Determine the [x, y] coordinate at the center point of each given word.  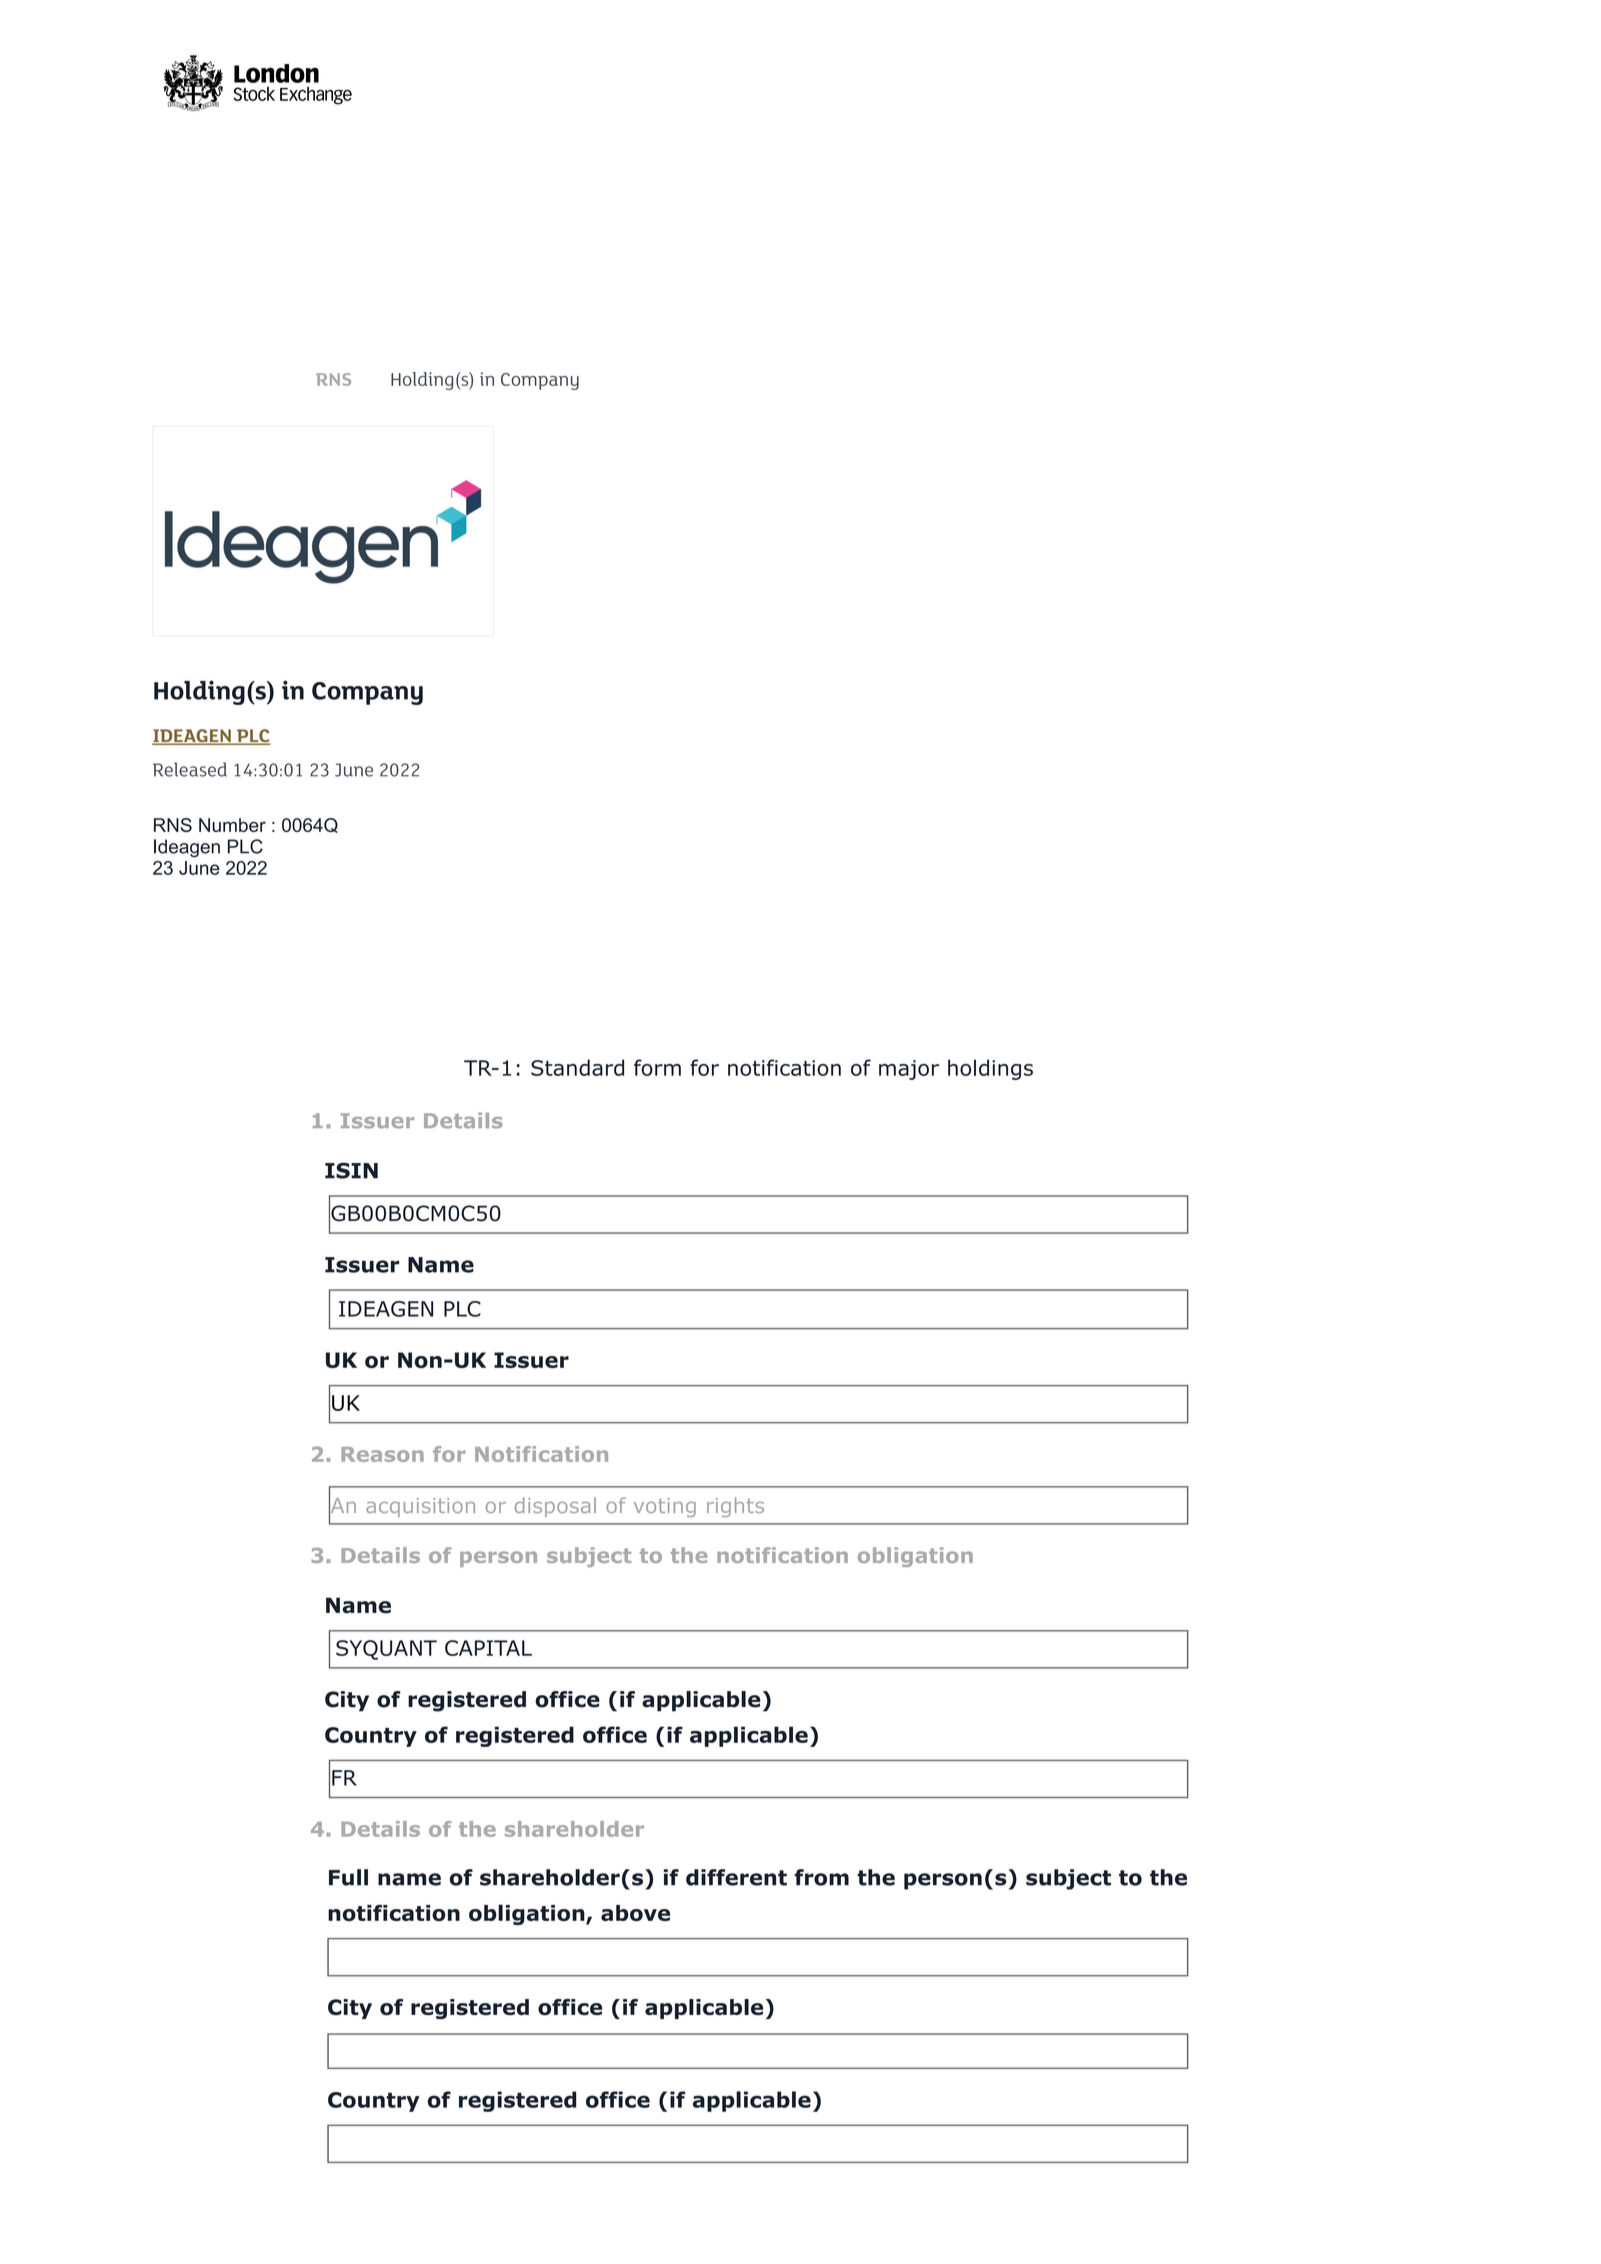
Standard [577, 1067]
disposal [555, 1507]
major [909, 1070]
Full [348, 1877]
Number [232, 825]
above [635, 1913]
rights [735, 1507]
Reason [382, 1454]
